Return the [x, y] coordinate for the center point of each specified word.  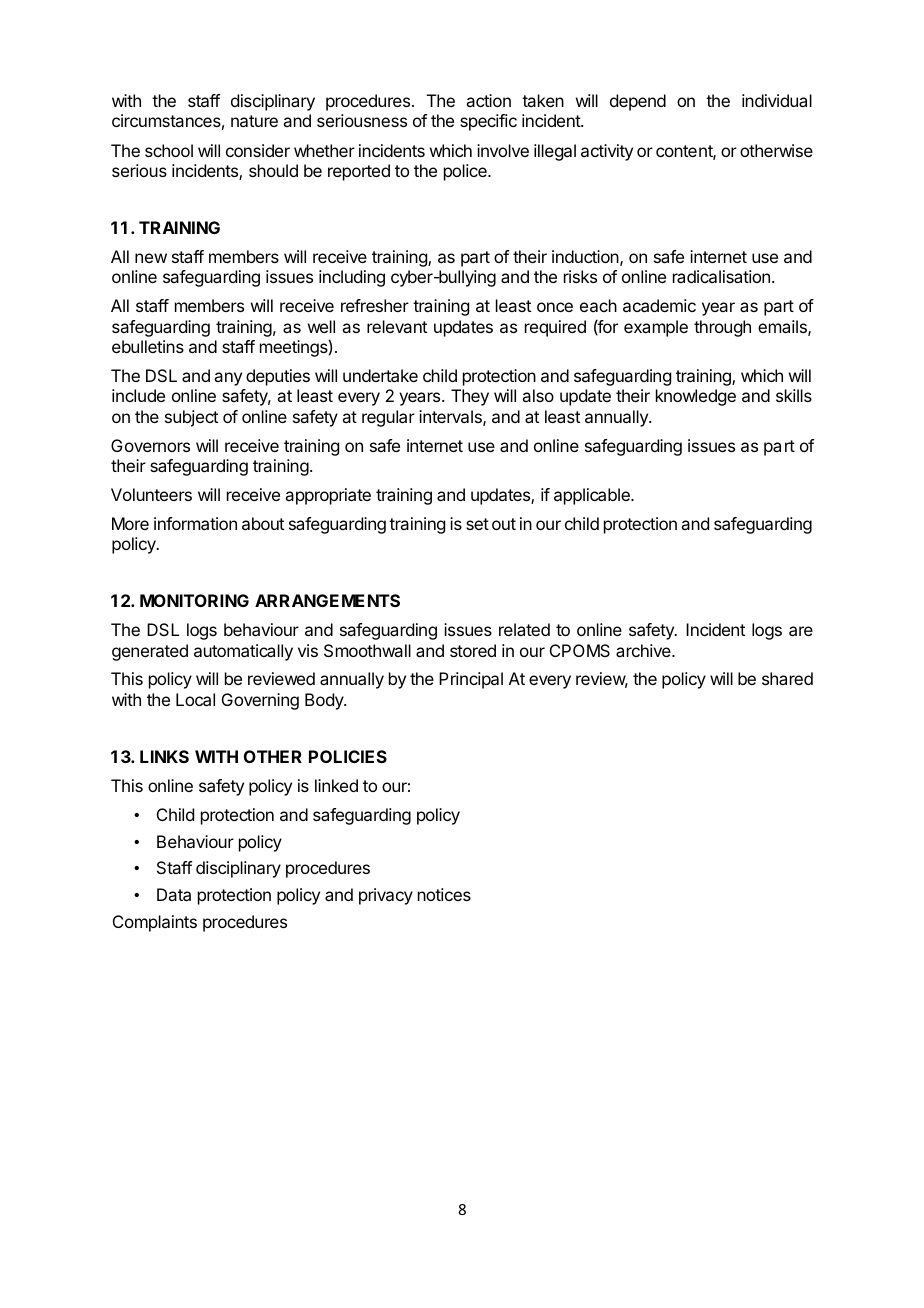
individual [777, 100]
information [195, 523]
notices [444, 894]
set [477, 524]
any [228, 379]
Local [195, 699]
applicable [593, 496]
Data [174, 894]
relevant [397, 326]
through [722, 328]
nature [254, 121]
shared [787, 678]
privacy [386, 896]
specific [488, 122]
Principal [471, 680]
